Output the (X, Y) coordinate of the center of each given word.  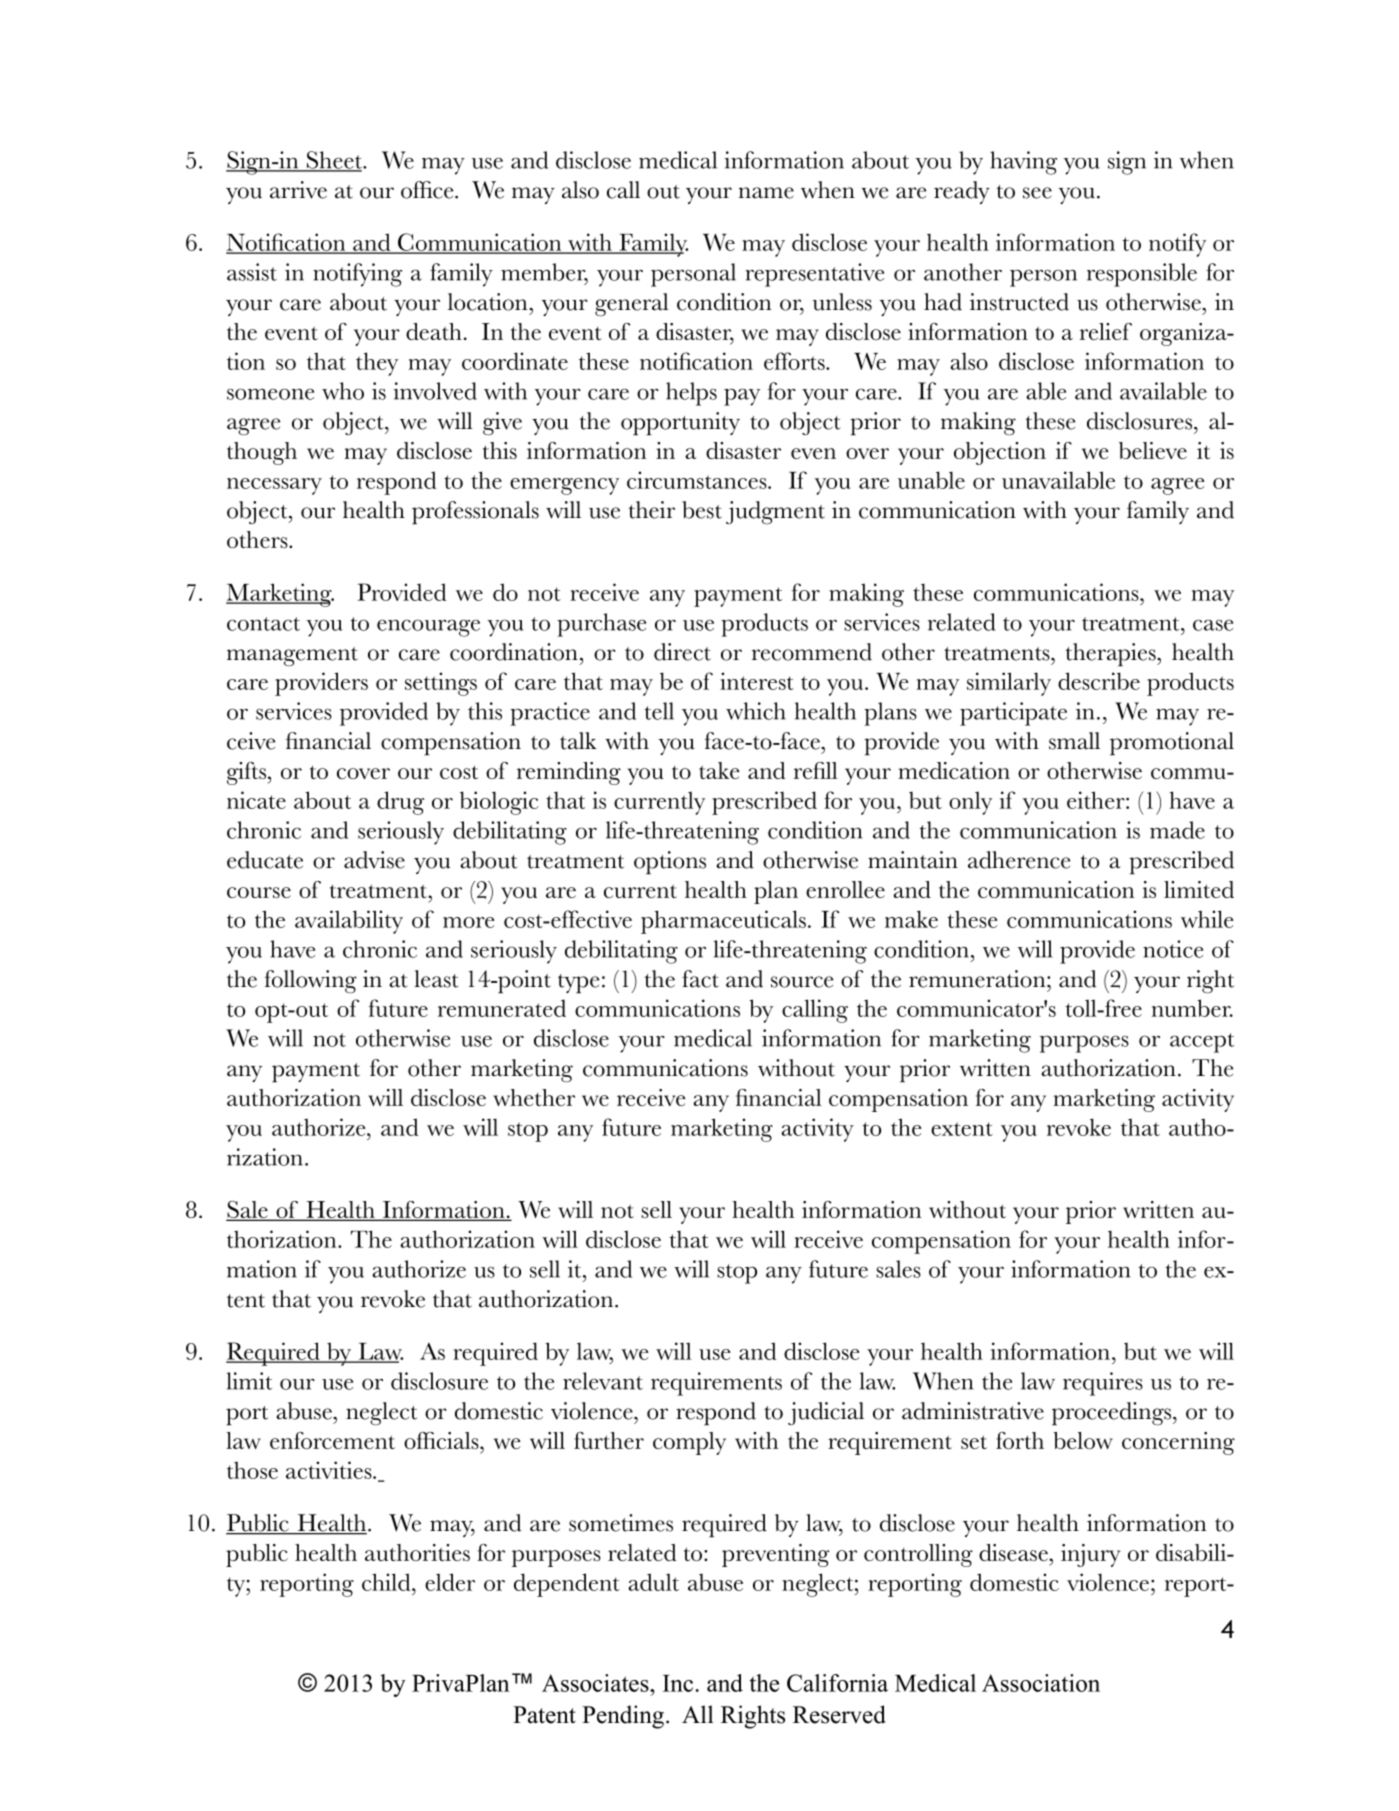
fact (700, 979)
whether (534, 1097)
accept (1202, 1043)
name (766, 193)
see (1037, 193)
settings (441, 684)
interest (757, 681)
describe (1099, 681)
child (387, 1582)
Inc (678, 1683)
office (428, 190)
